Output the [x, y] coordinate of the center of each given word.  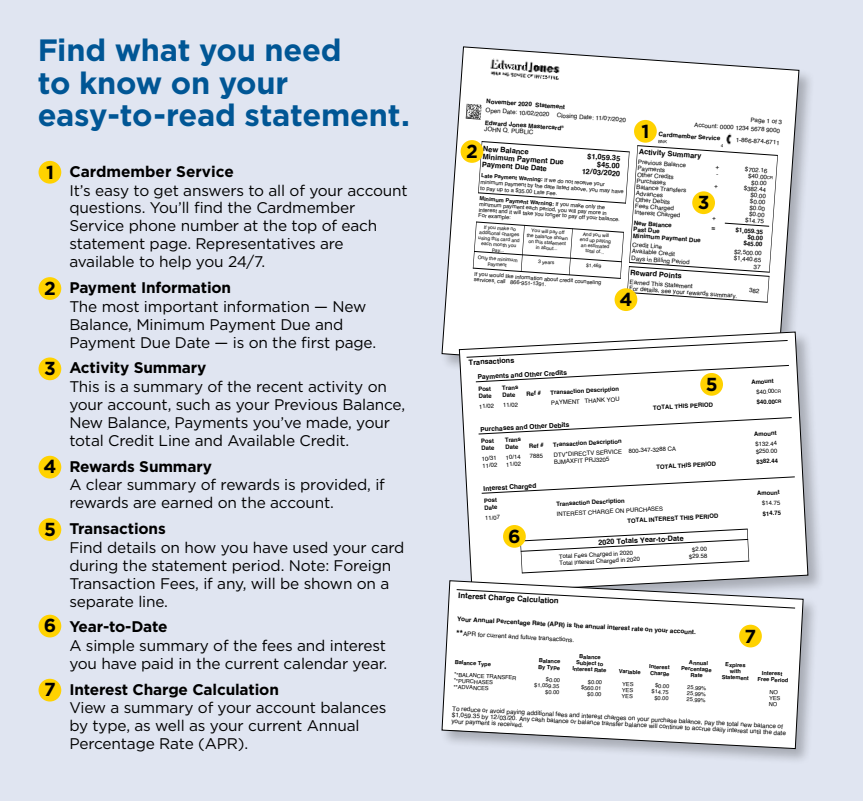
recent [280, 386]
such [193, 404]
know [121, 83]
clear [104, 484]
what [152, 49]
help [175, 262]
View [88, 707]
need [303, 50]
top [304, 227]
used [310, 547]
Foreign [362, 567]
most [121, 306]
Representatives [255, 245]
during [93, 566]
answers [213, 192]
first [315, 342]
